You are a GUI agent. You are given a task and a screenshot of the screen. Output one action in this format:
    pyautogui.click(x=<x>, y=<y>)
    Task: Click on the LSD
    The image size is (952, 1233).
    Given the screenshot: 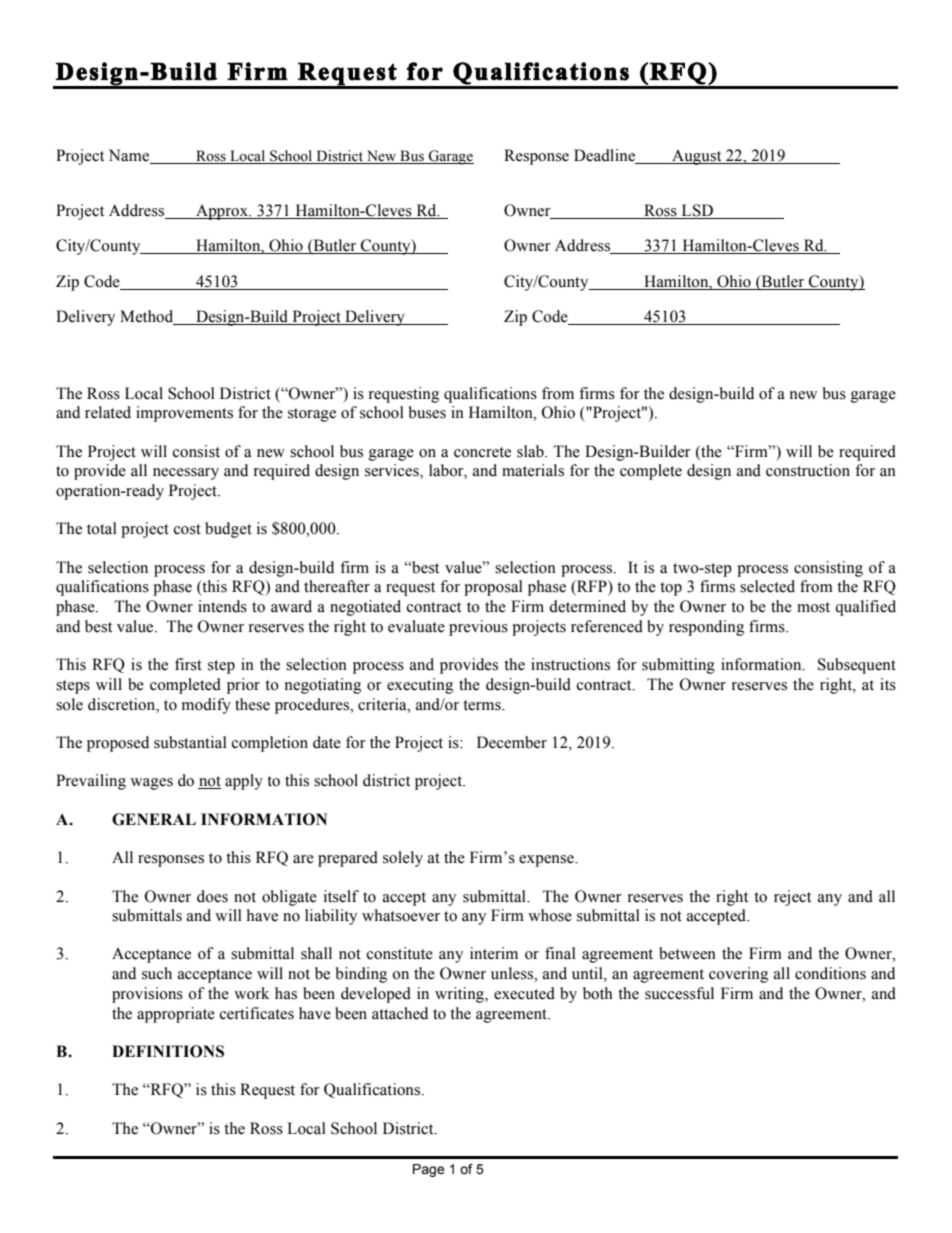 What is the action you would take?
    pyautogui.click(x=697, y=211)
